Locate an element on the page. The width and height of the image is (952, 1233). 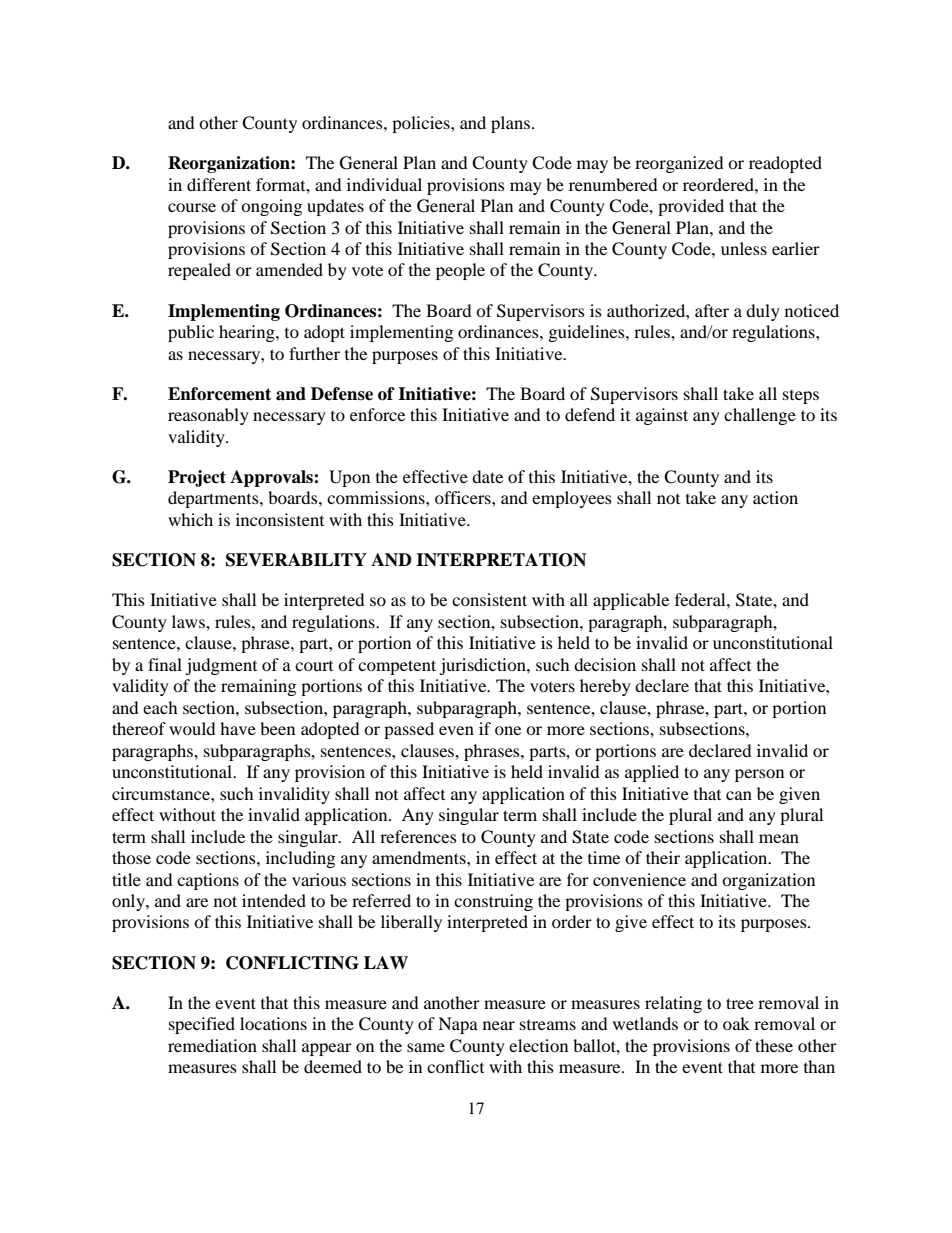
oak is located at coordinates (736, 1023).
